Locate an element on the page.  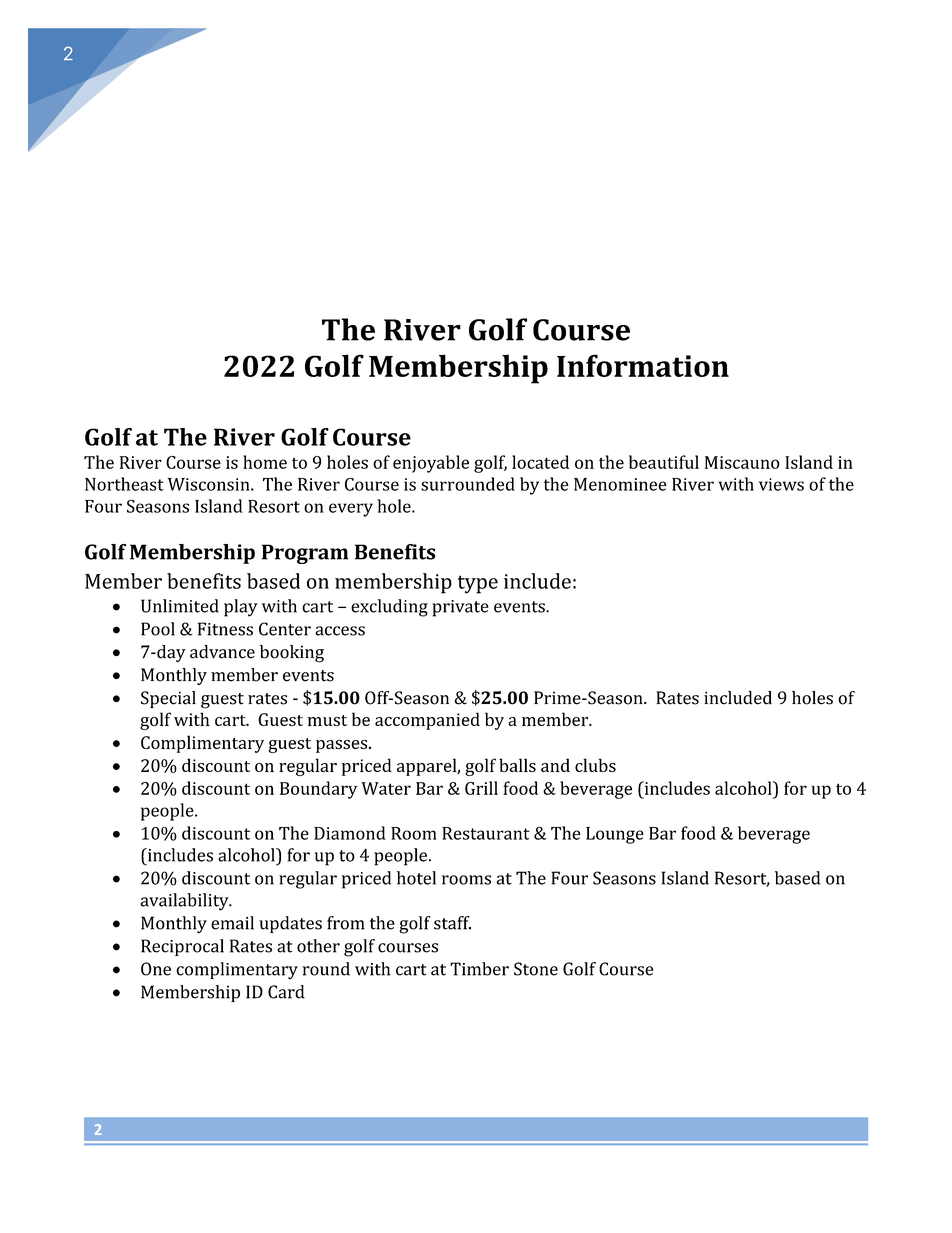
clubs is located at coordinates (595, 765).
